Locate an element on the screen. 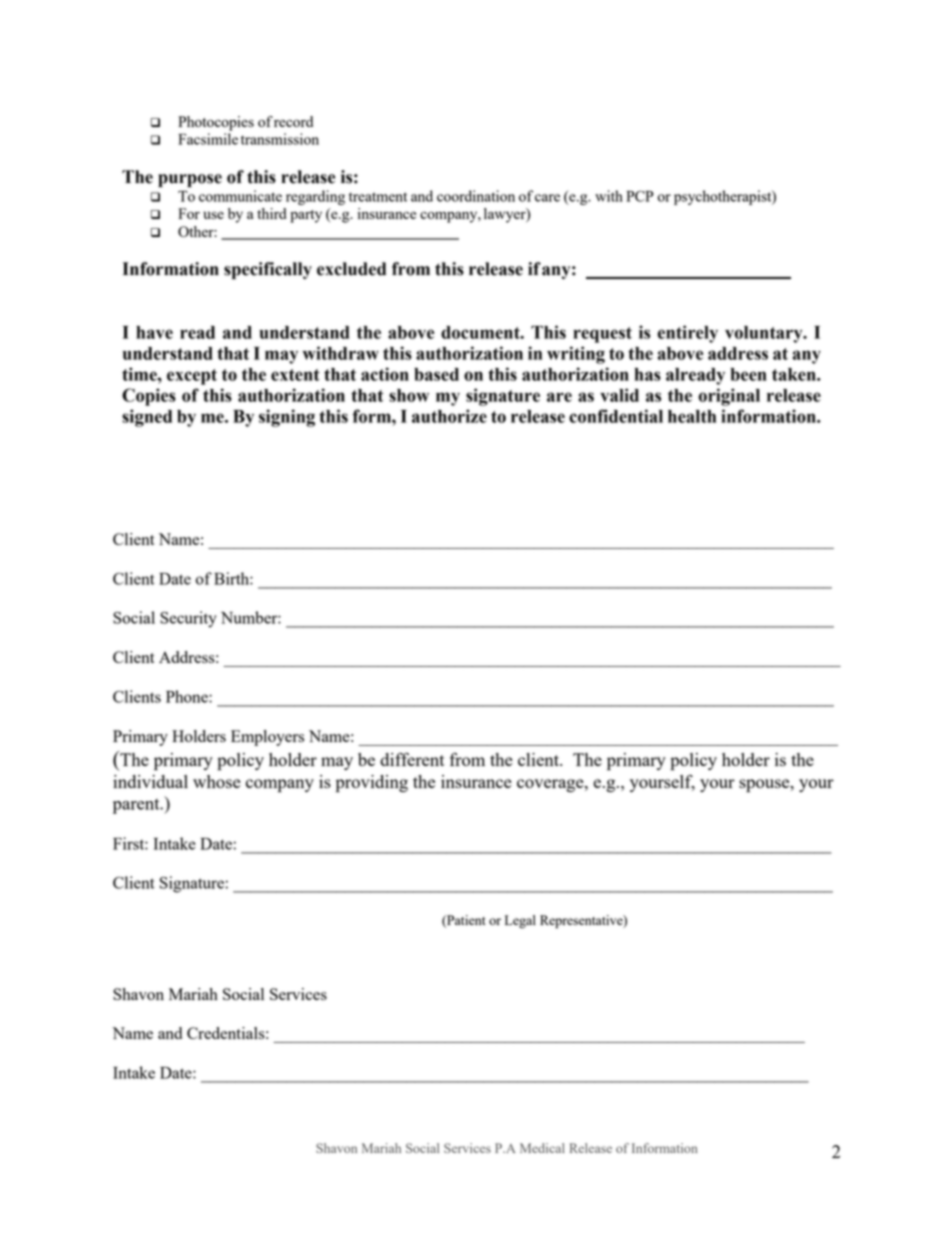  PCP is located at coordinates (639, 196).
